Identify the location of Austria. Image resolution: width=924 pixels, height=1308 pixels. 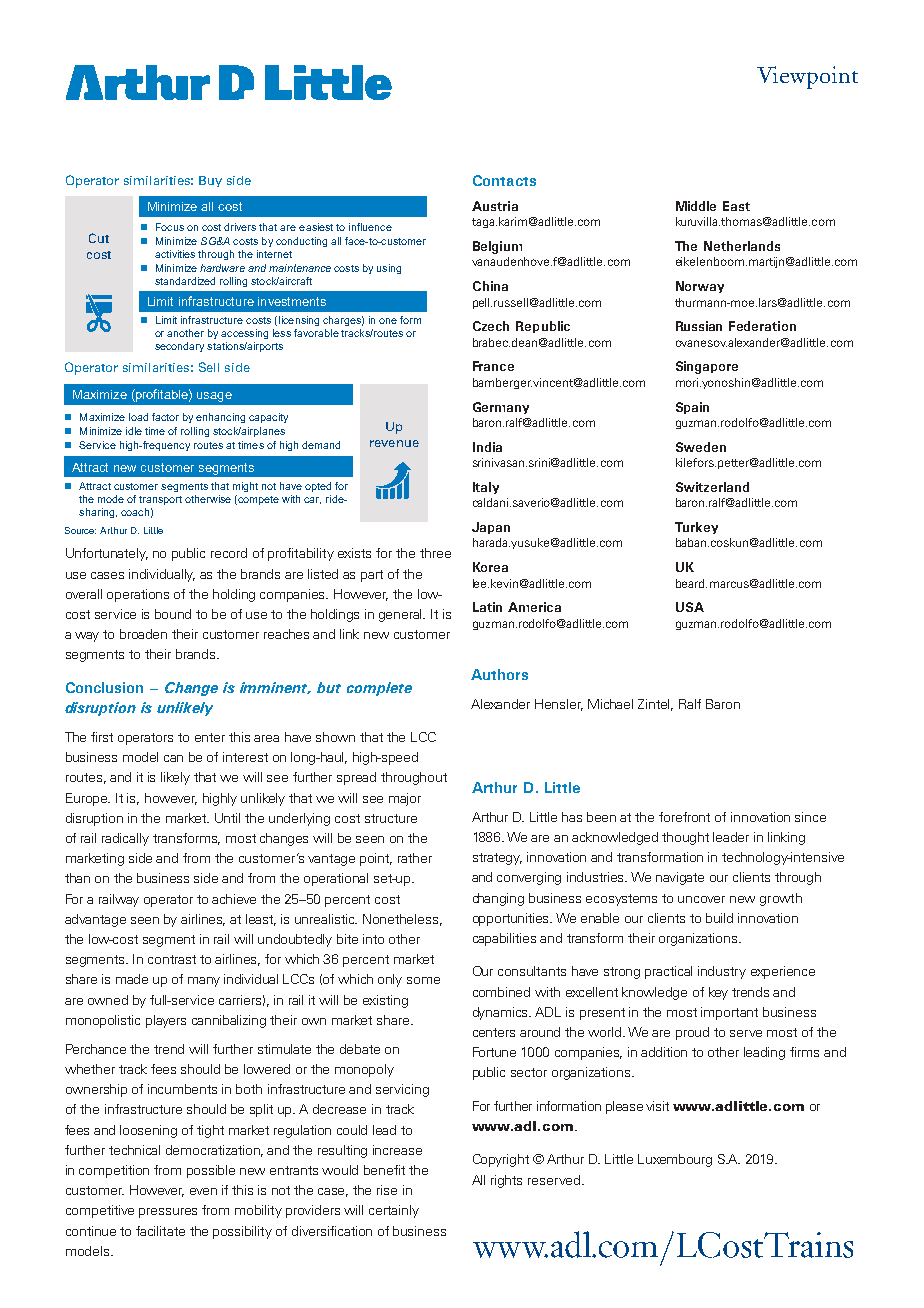
(495, 206).
